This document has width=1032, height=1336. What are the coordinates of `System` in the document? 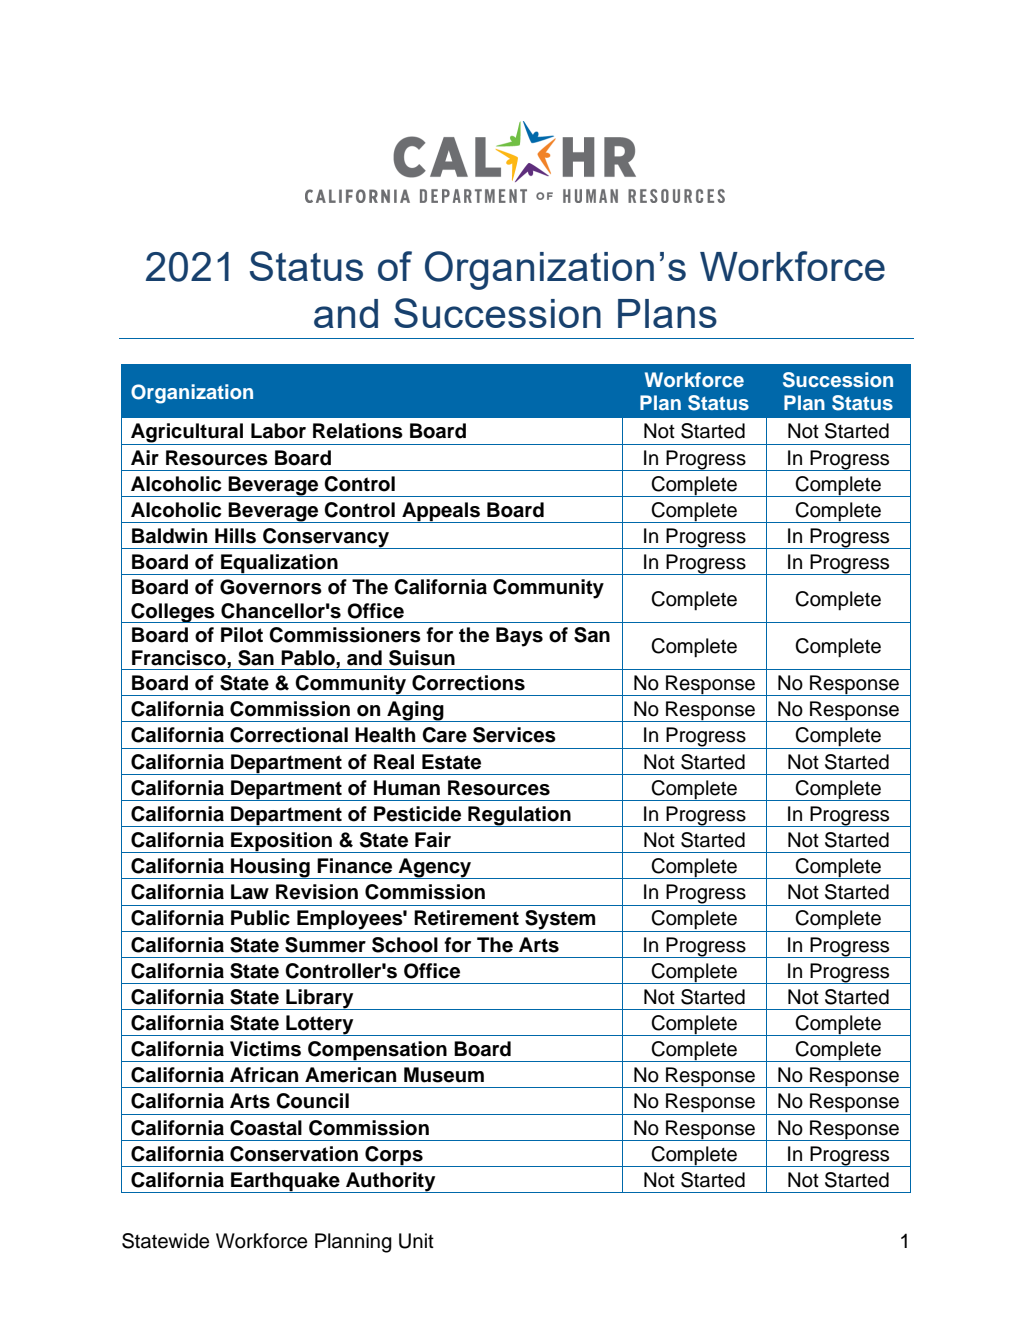 It's located at (560, 921).
